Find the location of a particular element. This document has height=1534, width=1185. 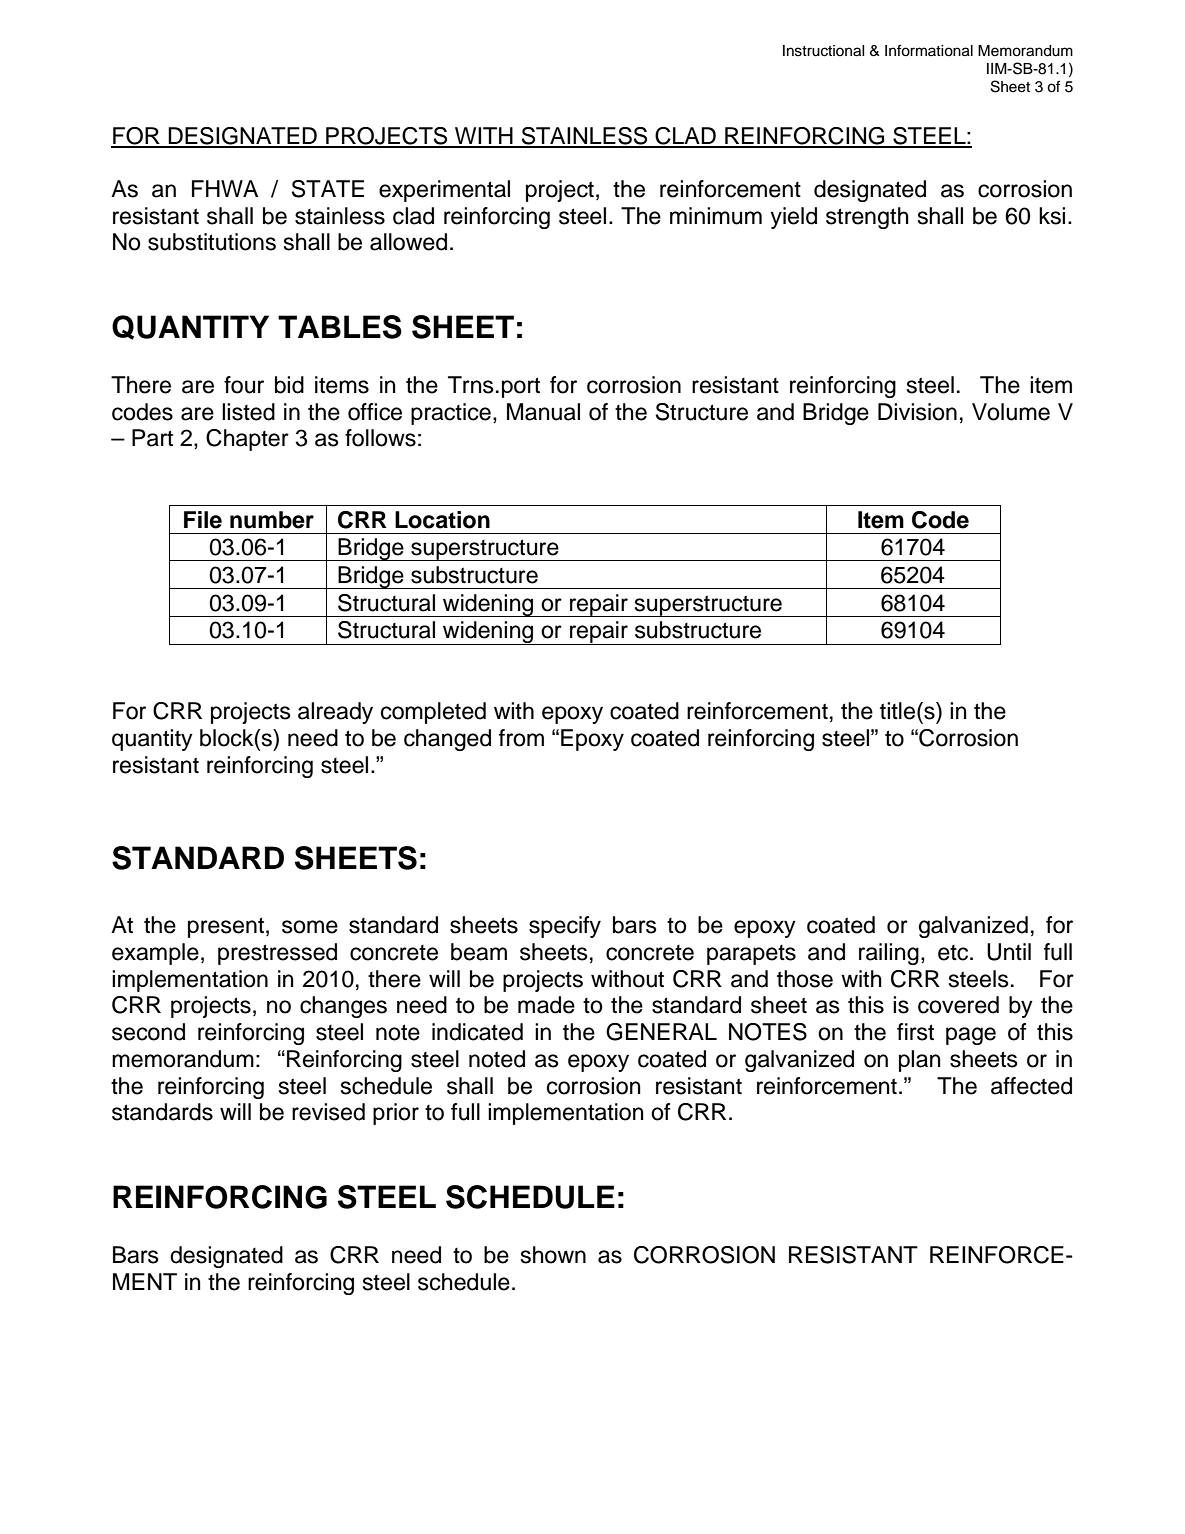

Volume is located at coordinates (1011, 412).
